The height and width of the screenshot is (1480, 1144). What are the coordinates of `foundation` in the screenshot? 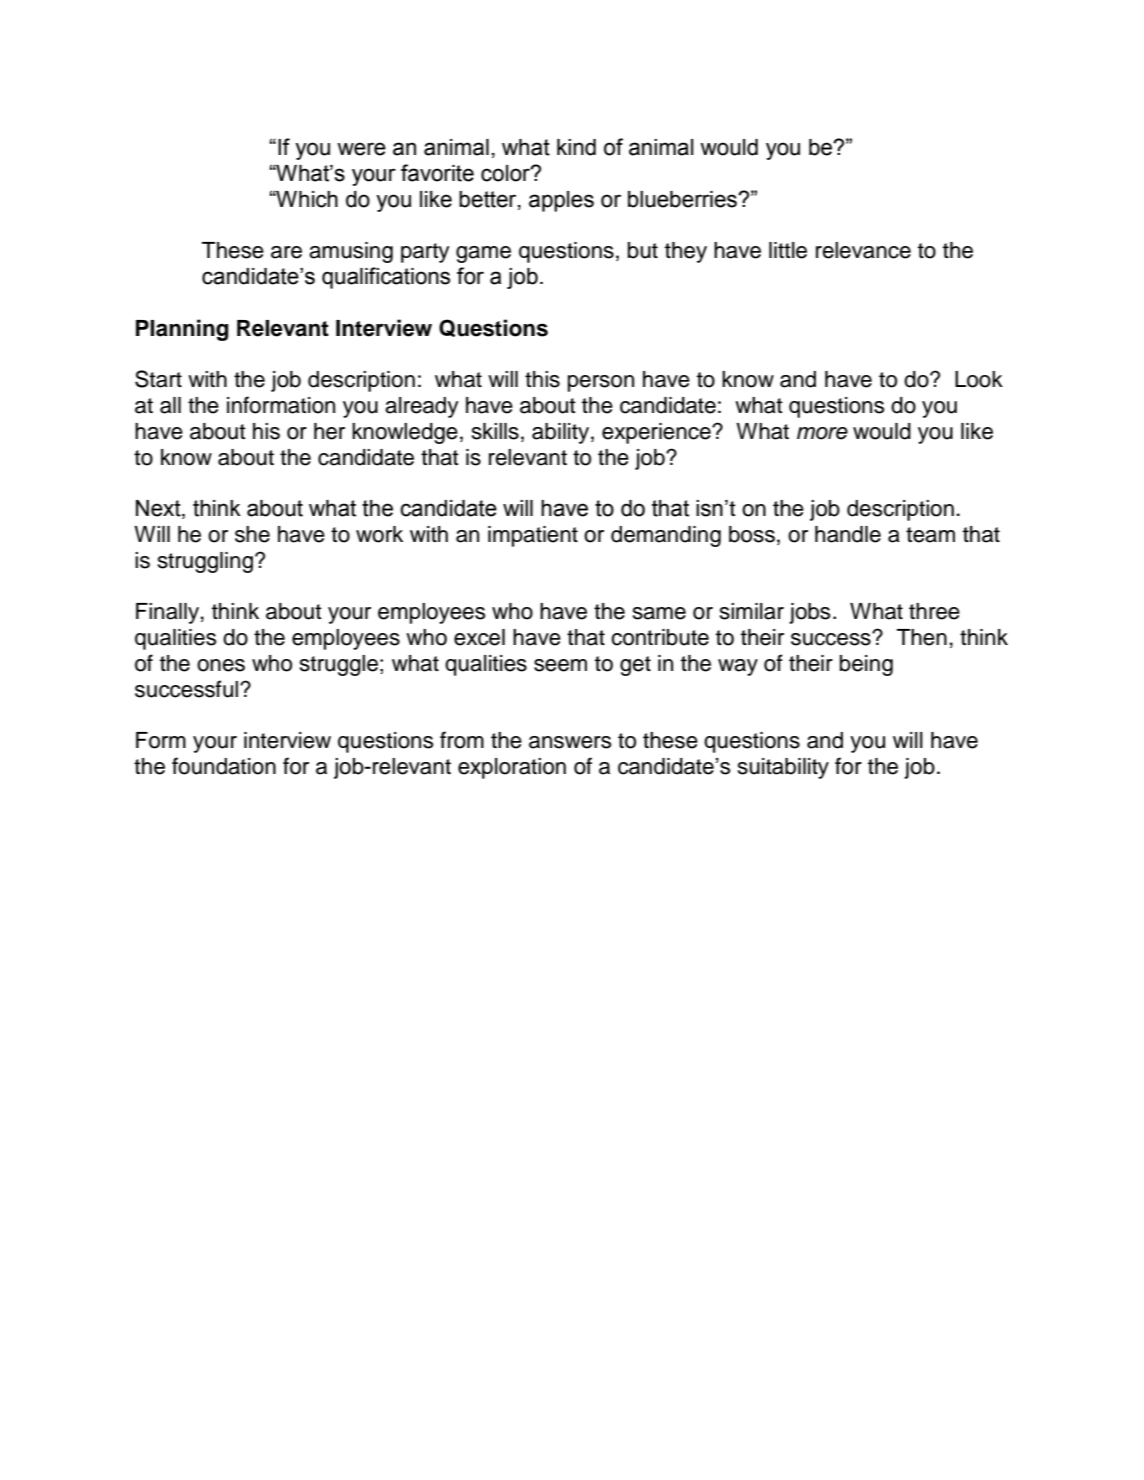 It's located at (224, 766).
